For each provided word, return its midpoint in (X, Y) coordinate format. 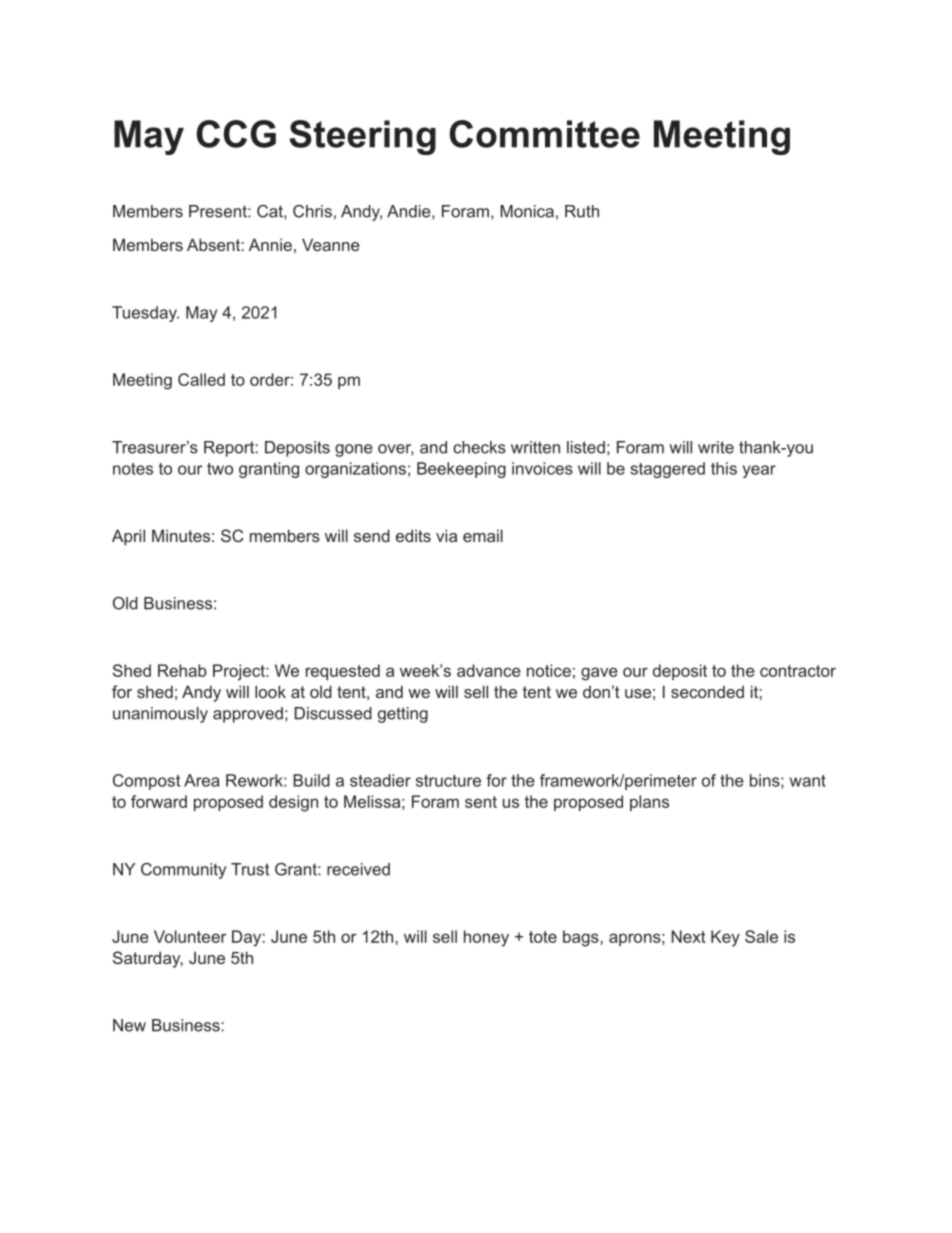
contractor (798, 671)
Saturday (148, 959)
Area (202, 780)
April (128, 537)
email (483, 535)
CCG (236, 134)
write (716, 447)
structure (448, 781)
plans (649, 803)
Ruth (582, 211)
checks (479, 447)
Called (201, 379)
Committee (545, 134)
